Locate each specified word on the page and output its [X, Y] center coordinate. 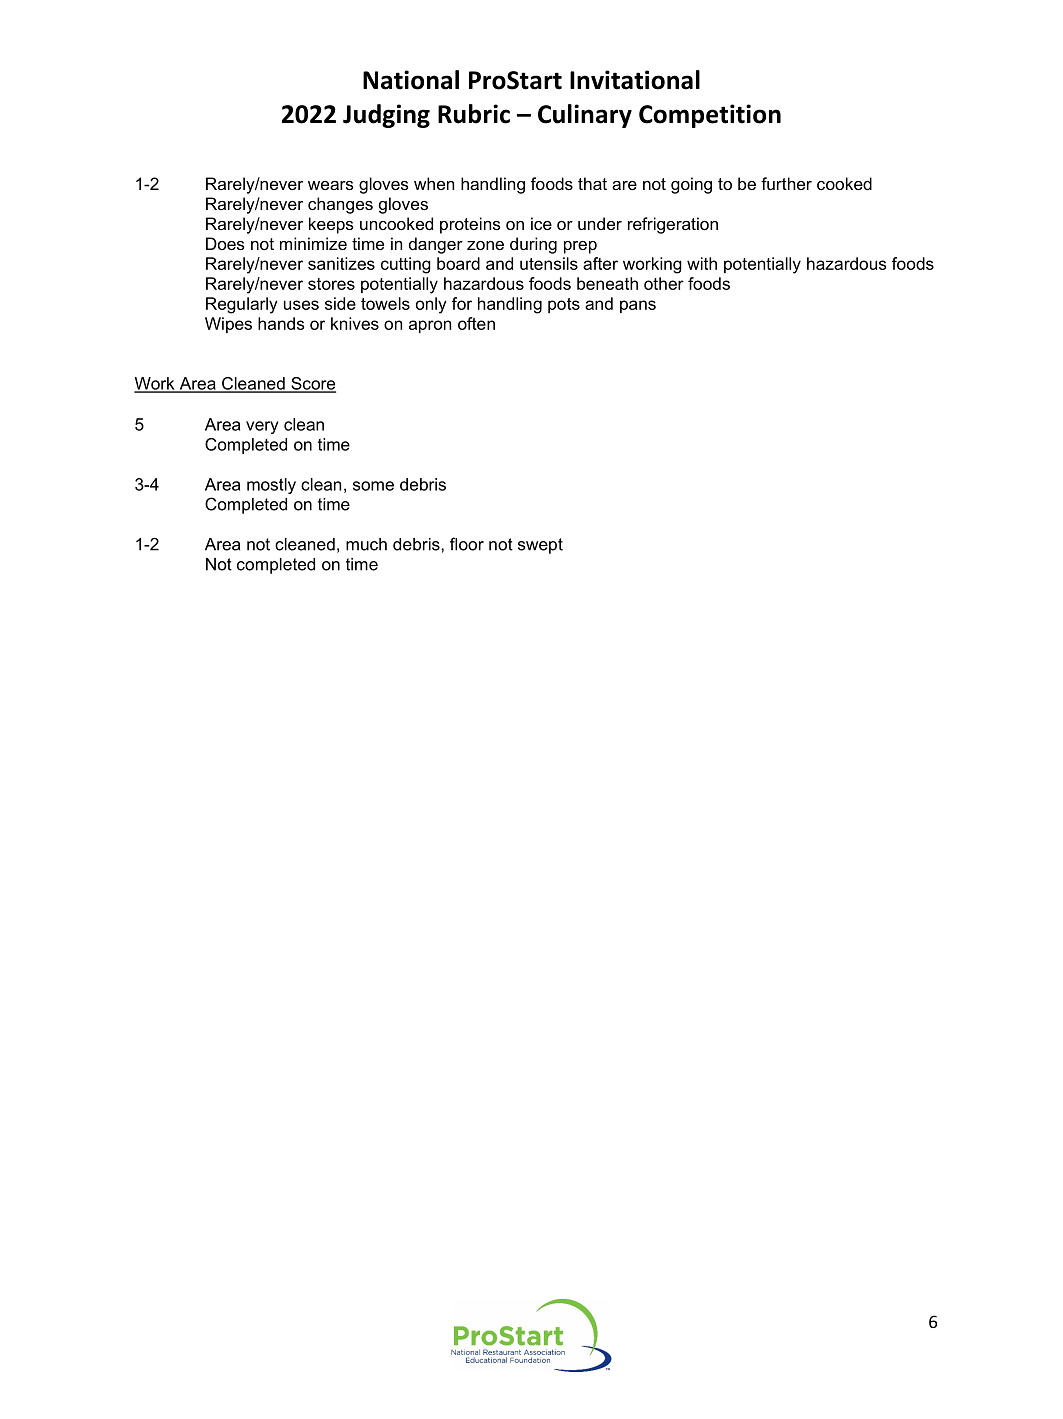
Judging [386, 116]
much [366, 544]
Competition [710, 116]
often [476, 323]
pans [638, 306]
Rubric [474, 114]
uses [301, 305]
